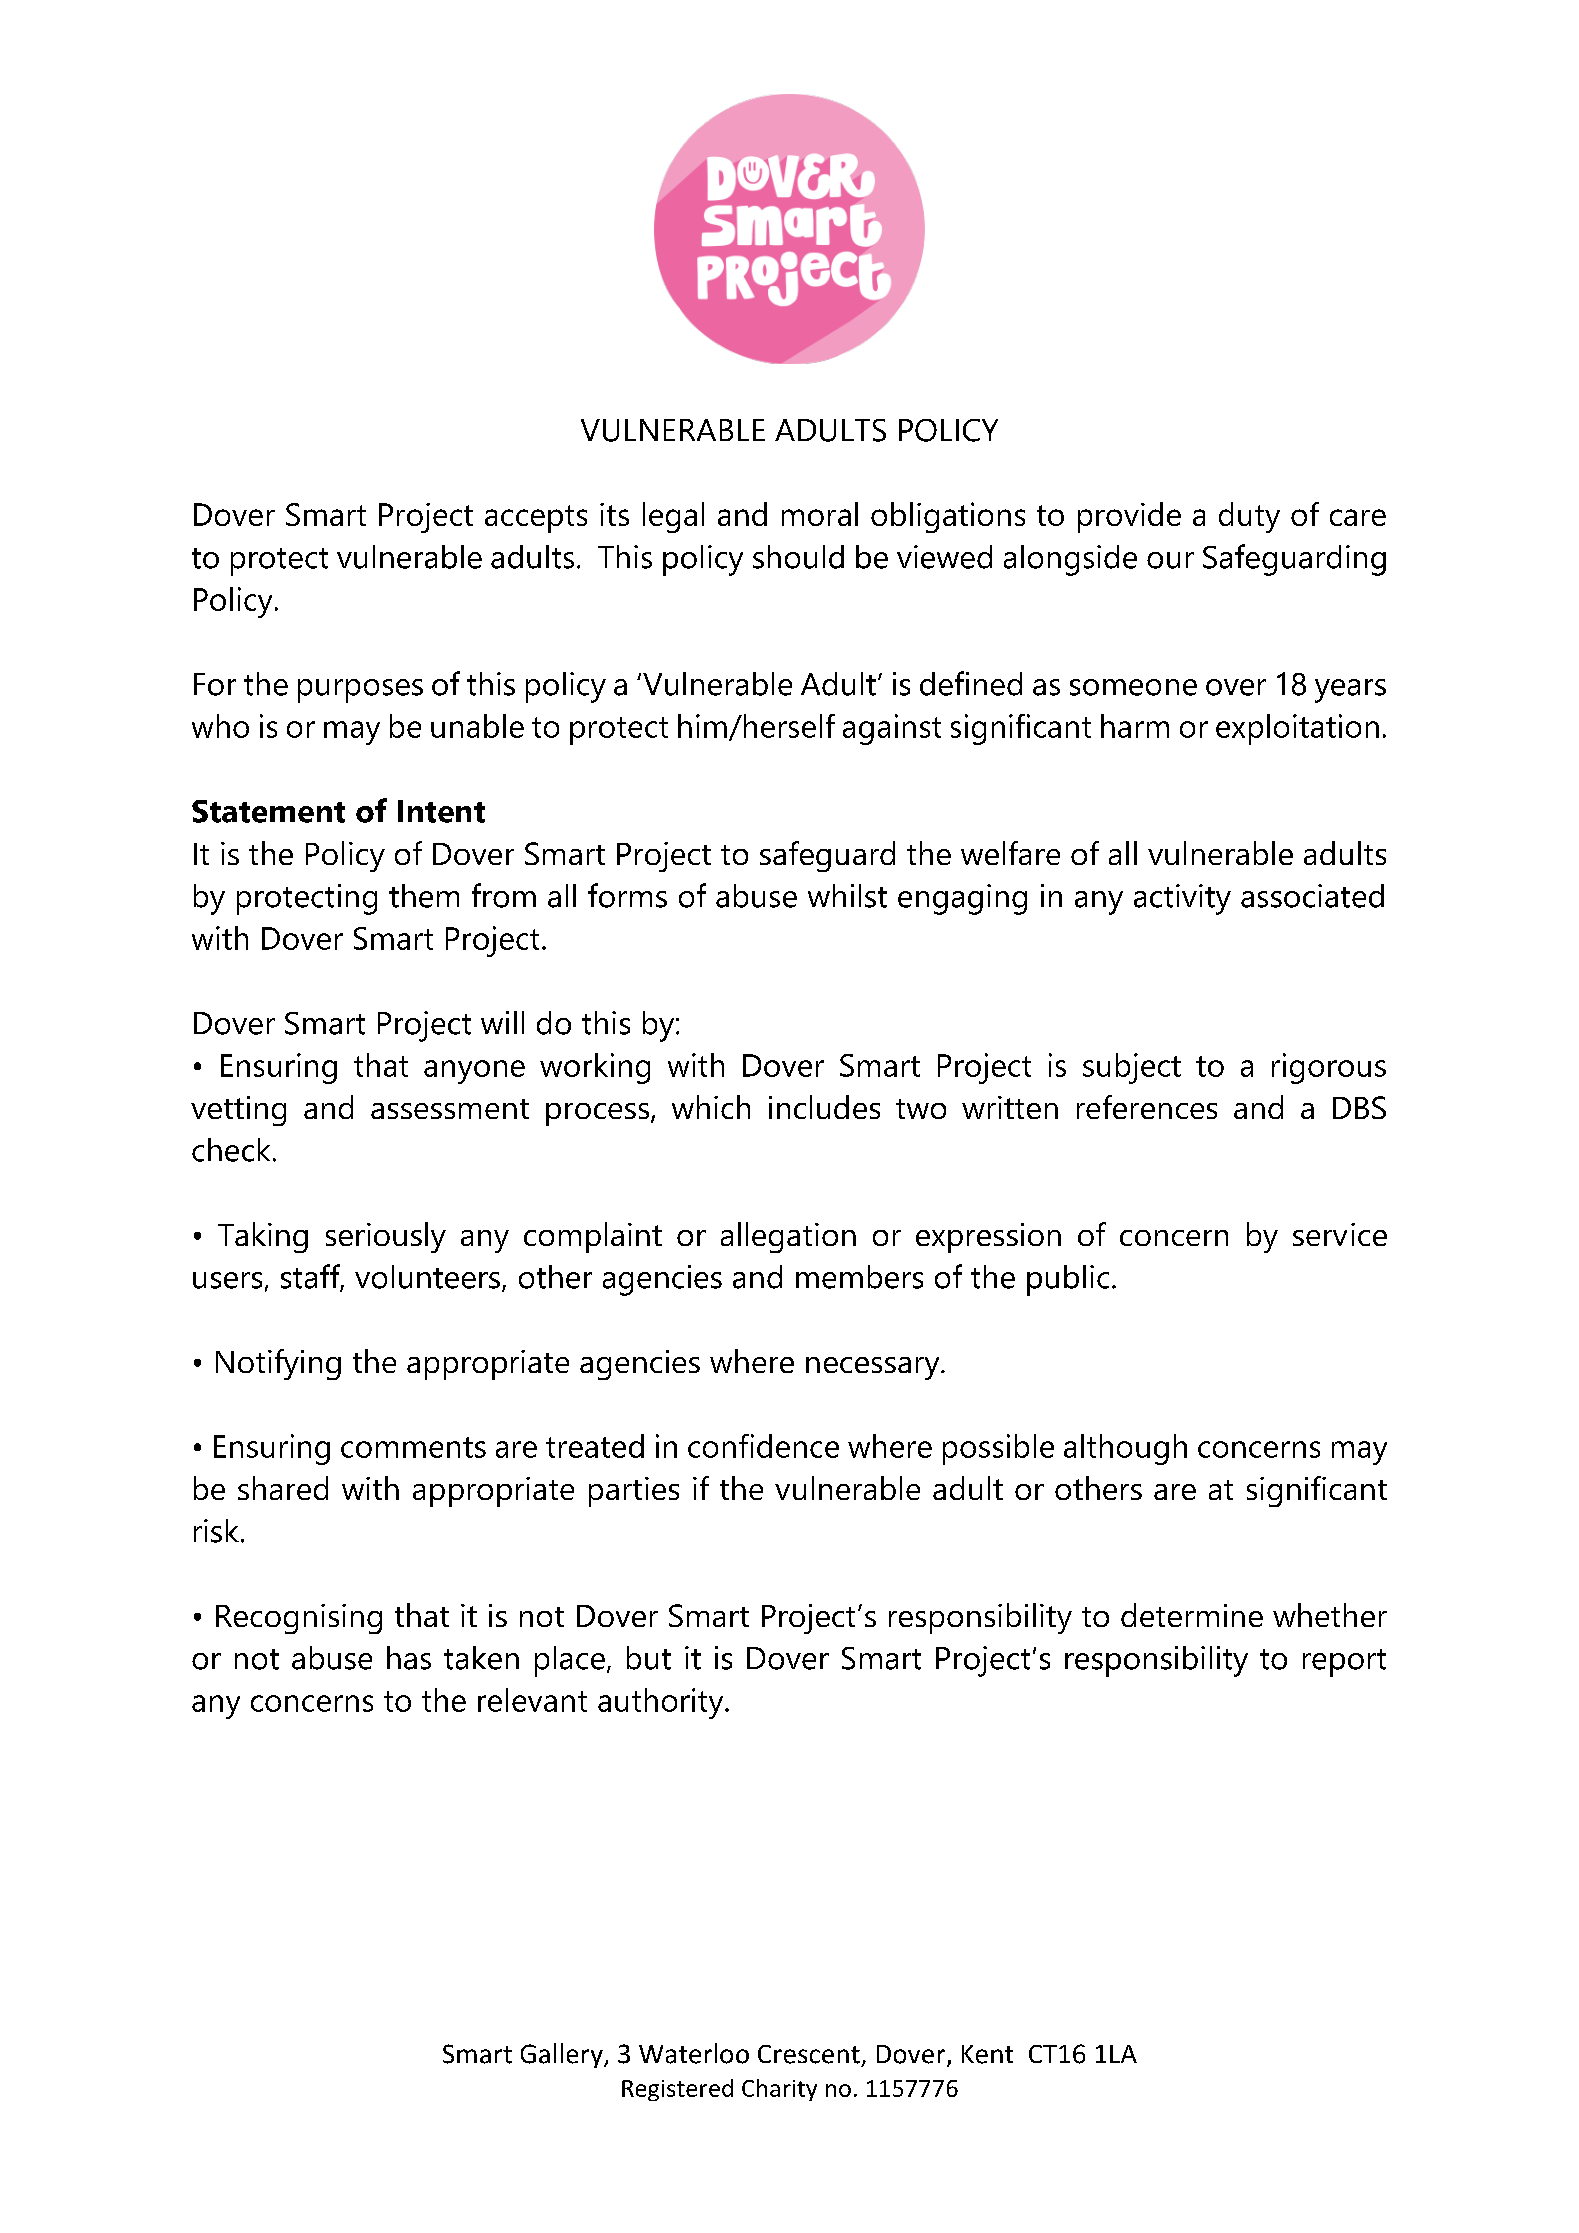 The width and height of the screenshot is (1579, 2233). What do you see at coordinates (859, 1277) in the screenshot?
I see `members` at bounding box center [859, 1277].
